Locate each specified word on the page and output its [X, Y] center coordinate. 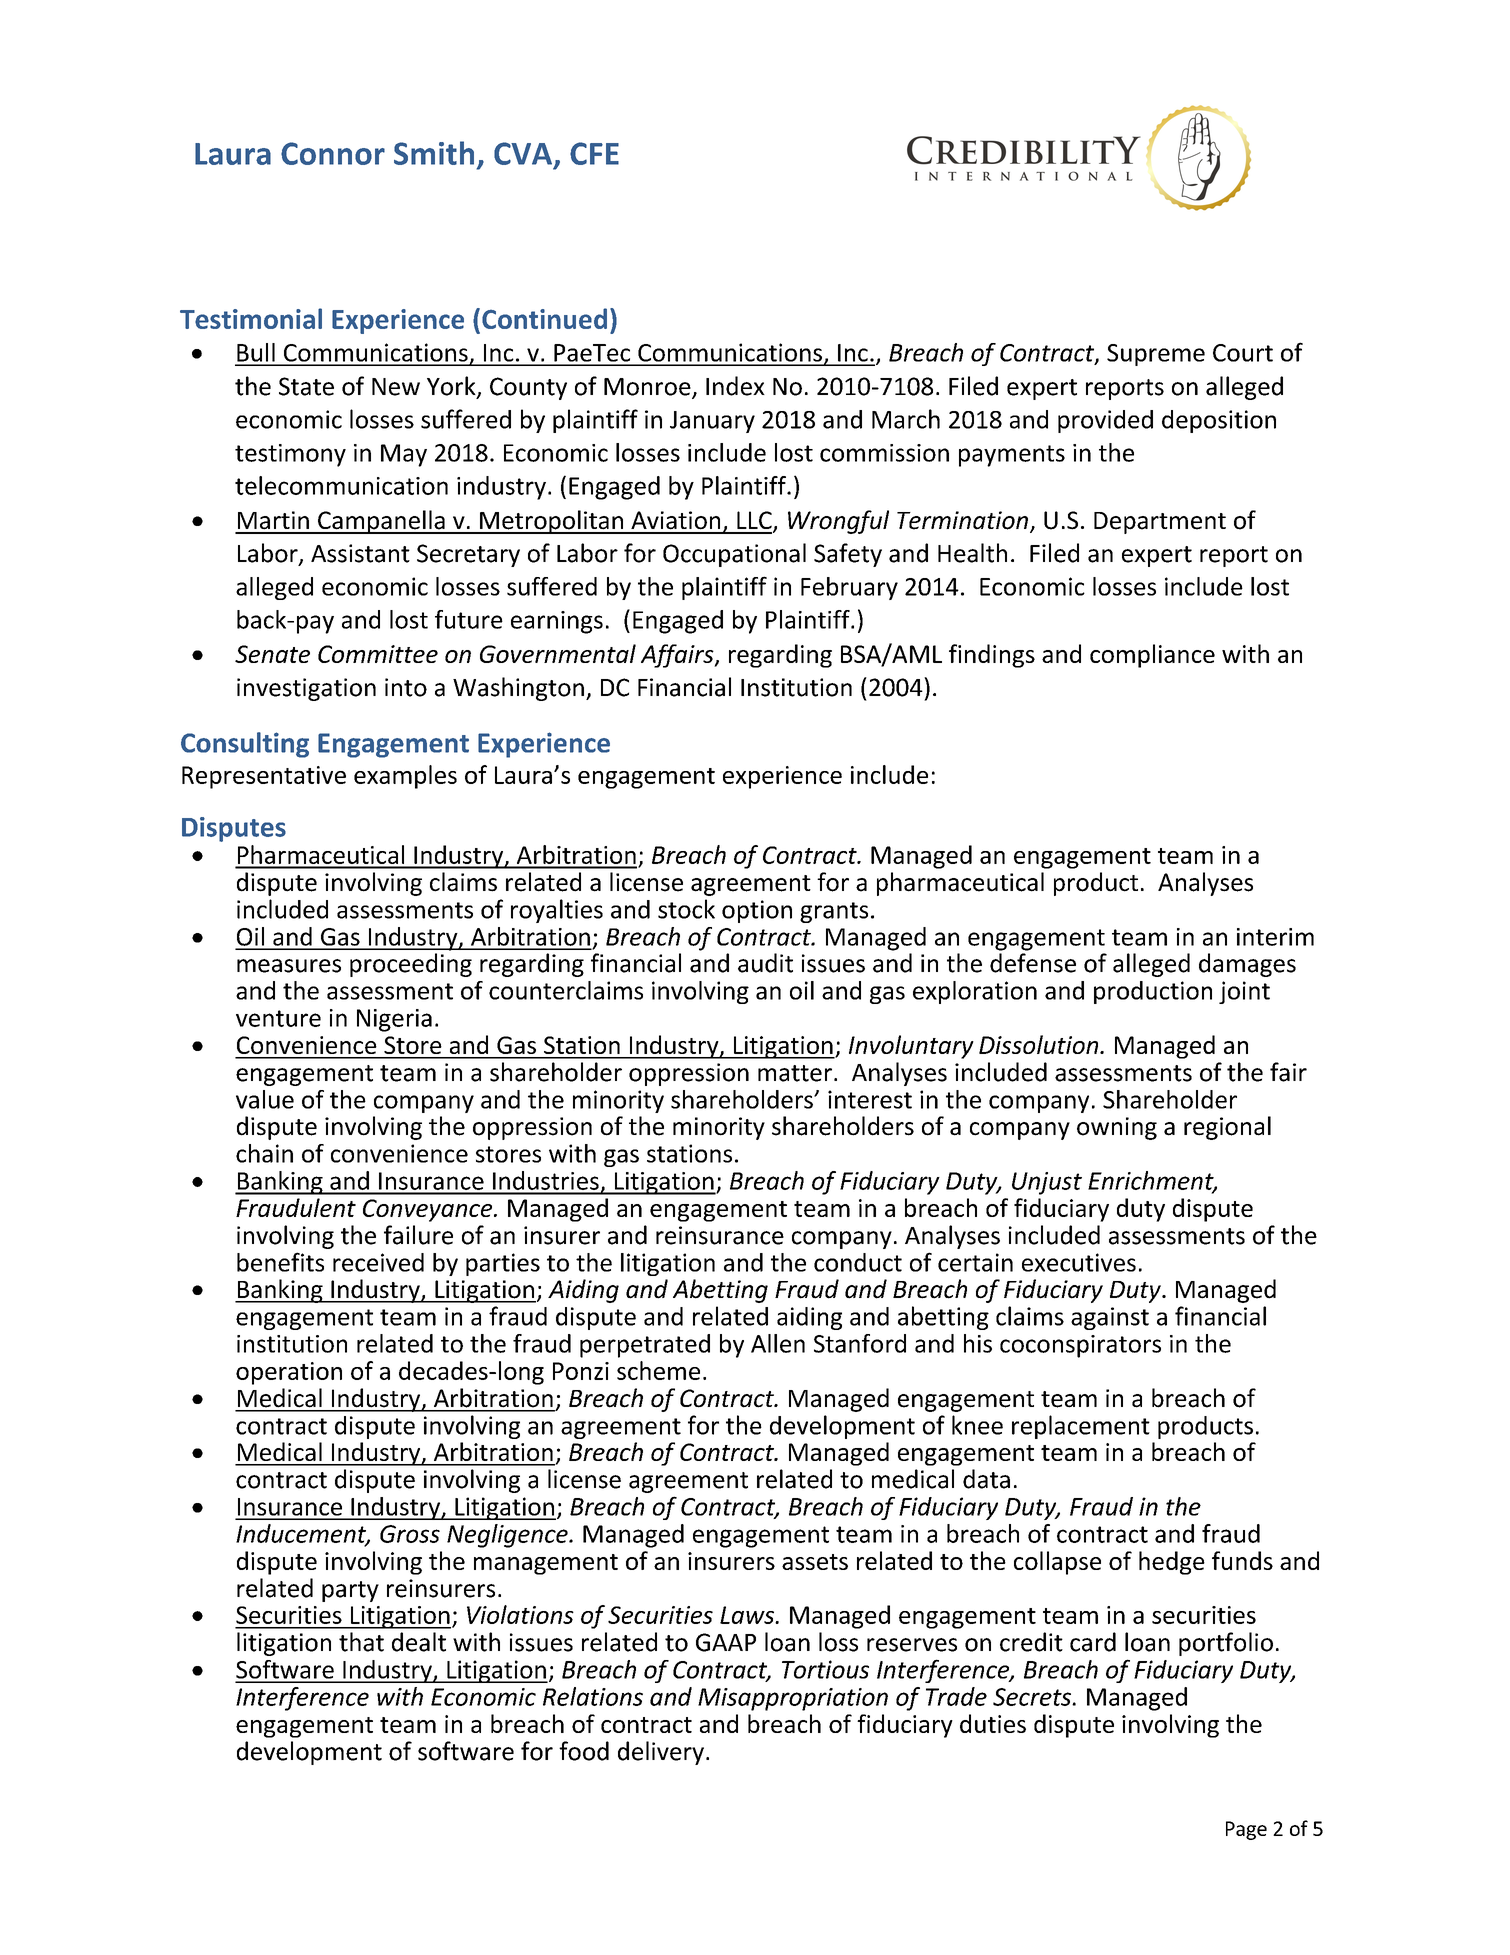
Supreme [1156, 355]
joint [1244, 992]
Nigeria [394, 1020]
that [361, 1642]
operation [289, 1373]
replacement [1081, 1427]
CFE [594, 153]
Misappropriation [793, 1699]
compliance [1152, 656]
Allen [778, 1343]
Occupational [734, 555]
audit [765, 963]
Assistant [360, 553]
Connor [333, 153]
